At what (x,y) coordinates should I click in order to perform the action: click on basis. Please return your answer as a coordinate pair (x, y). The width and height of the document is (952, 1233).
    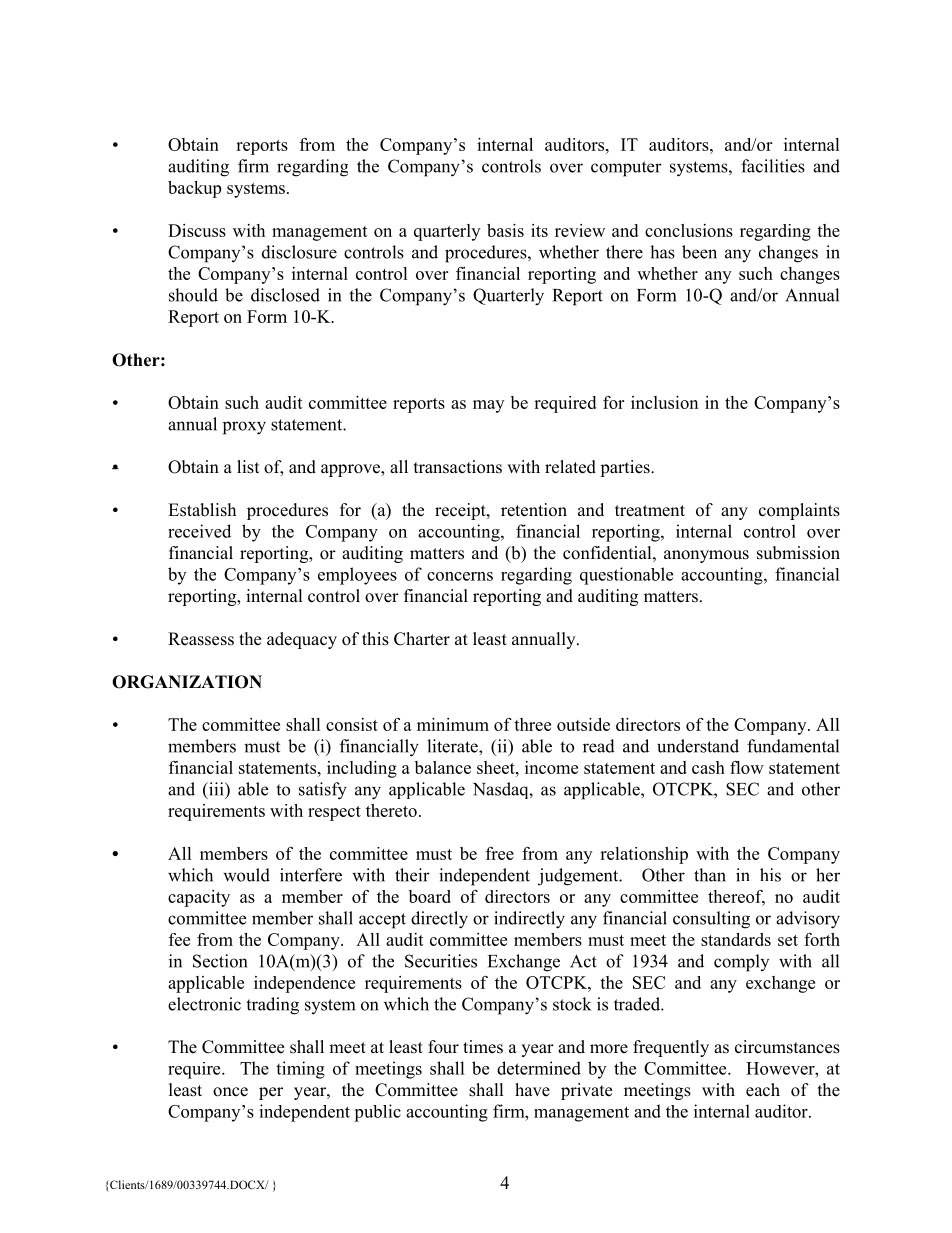
    Looking at the image, I should click on (505, 230).
